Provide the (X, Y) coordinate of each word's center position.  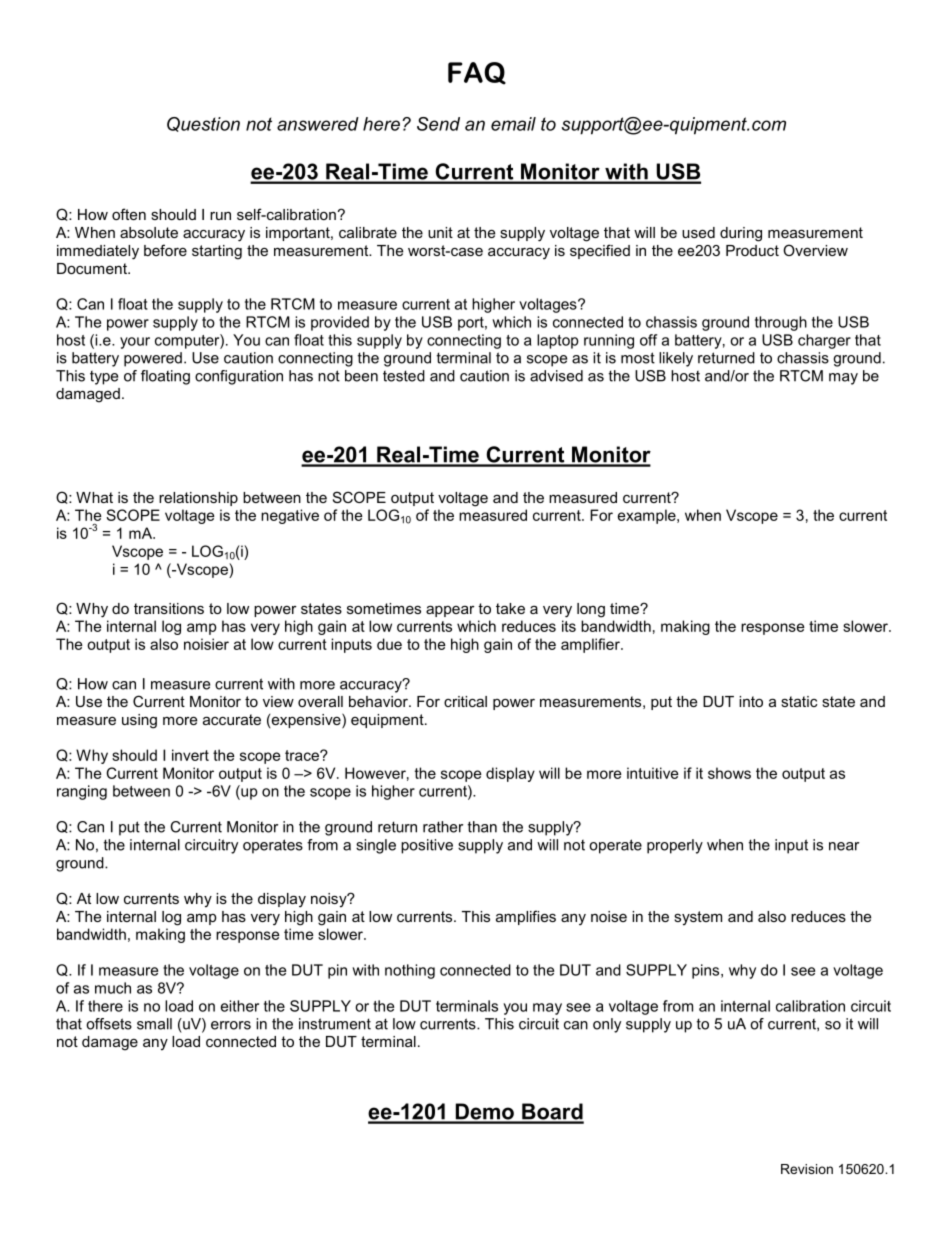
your (135, 343)
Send (438, 124)
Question (203, 124)
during (741, 234)
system (698, 918)
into (751, 701)
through (781, 323)
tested (404, 376)
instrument (335, 1024)
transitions (169, 608)
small (154, 1024)
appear (450, 611)
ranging (82, 792)
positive (427, 846)
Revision (807, 1169)
